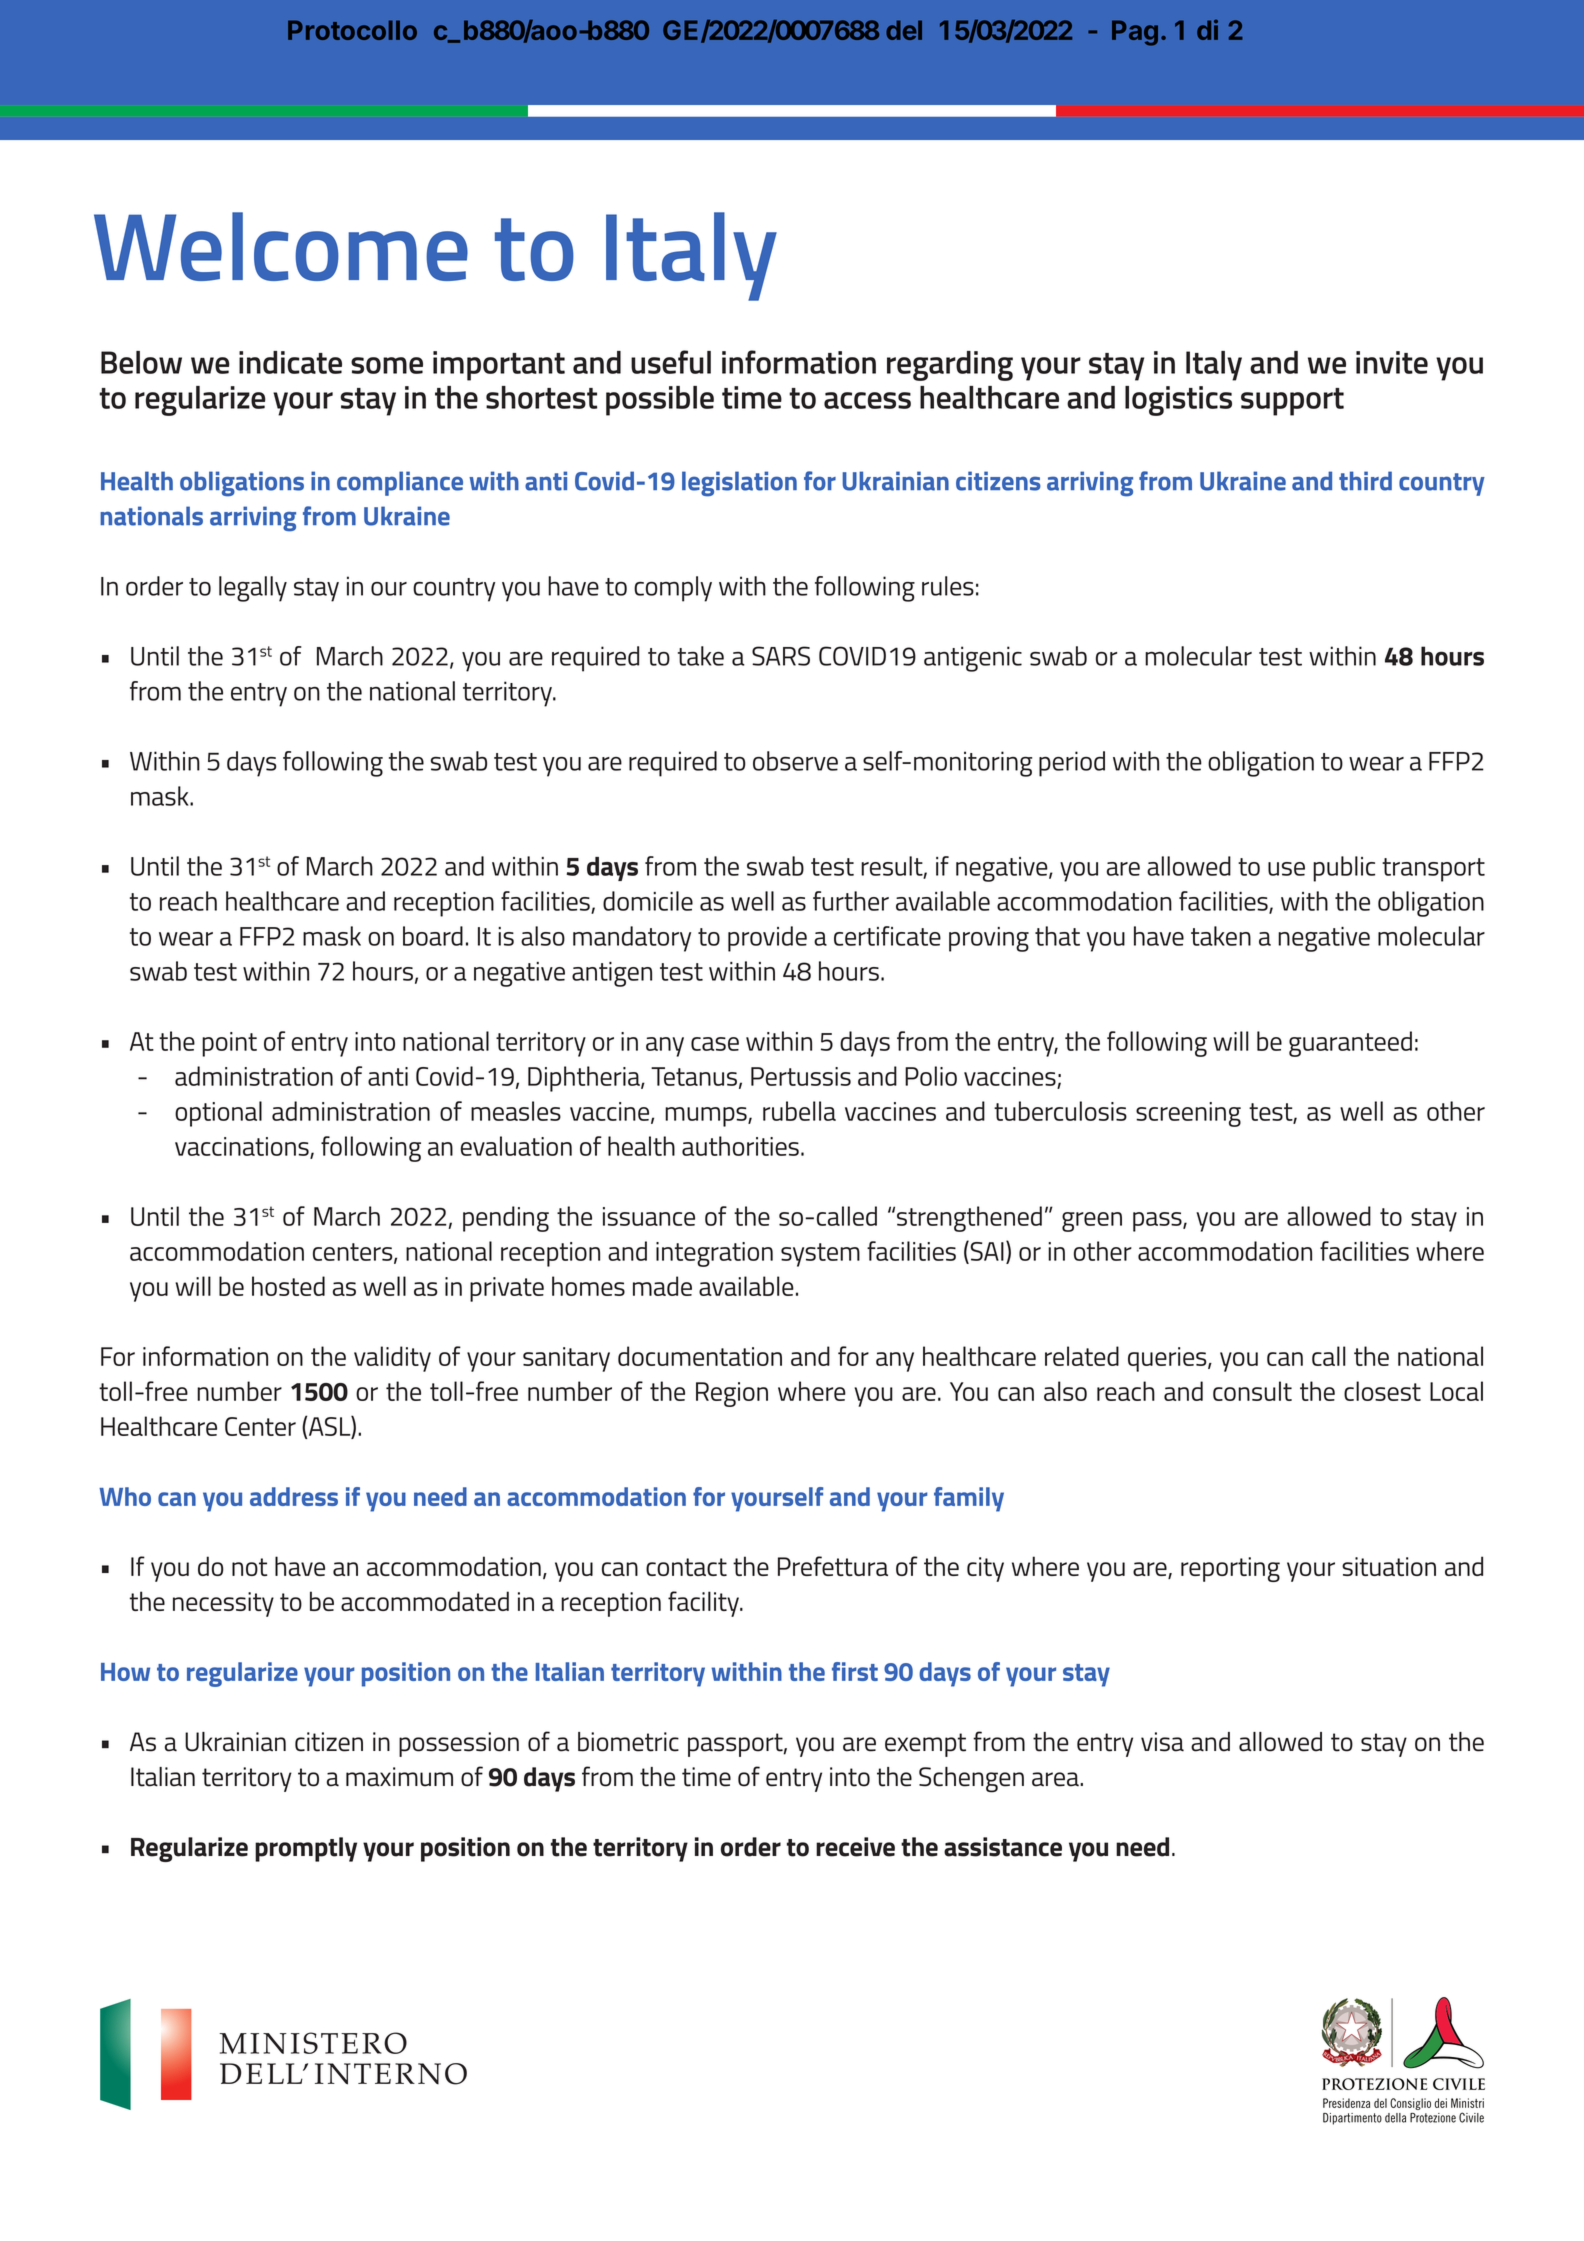 The width and height of the image is (1584, 2241). What do you see at coordinates (281, 246) in the image?
I see `Welcome` at bounding box center [281, 246].
